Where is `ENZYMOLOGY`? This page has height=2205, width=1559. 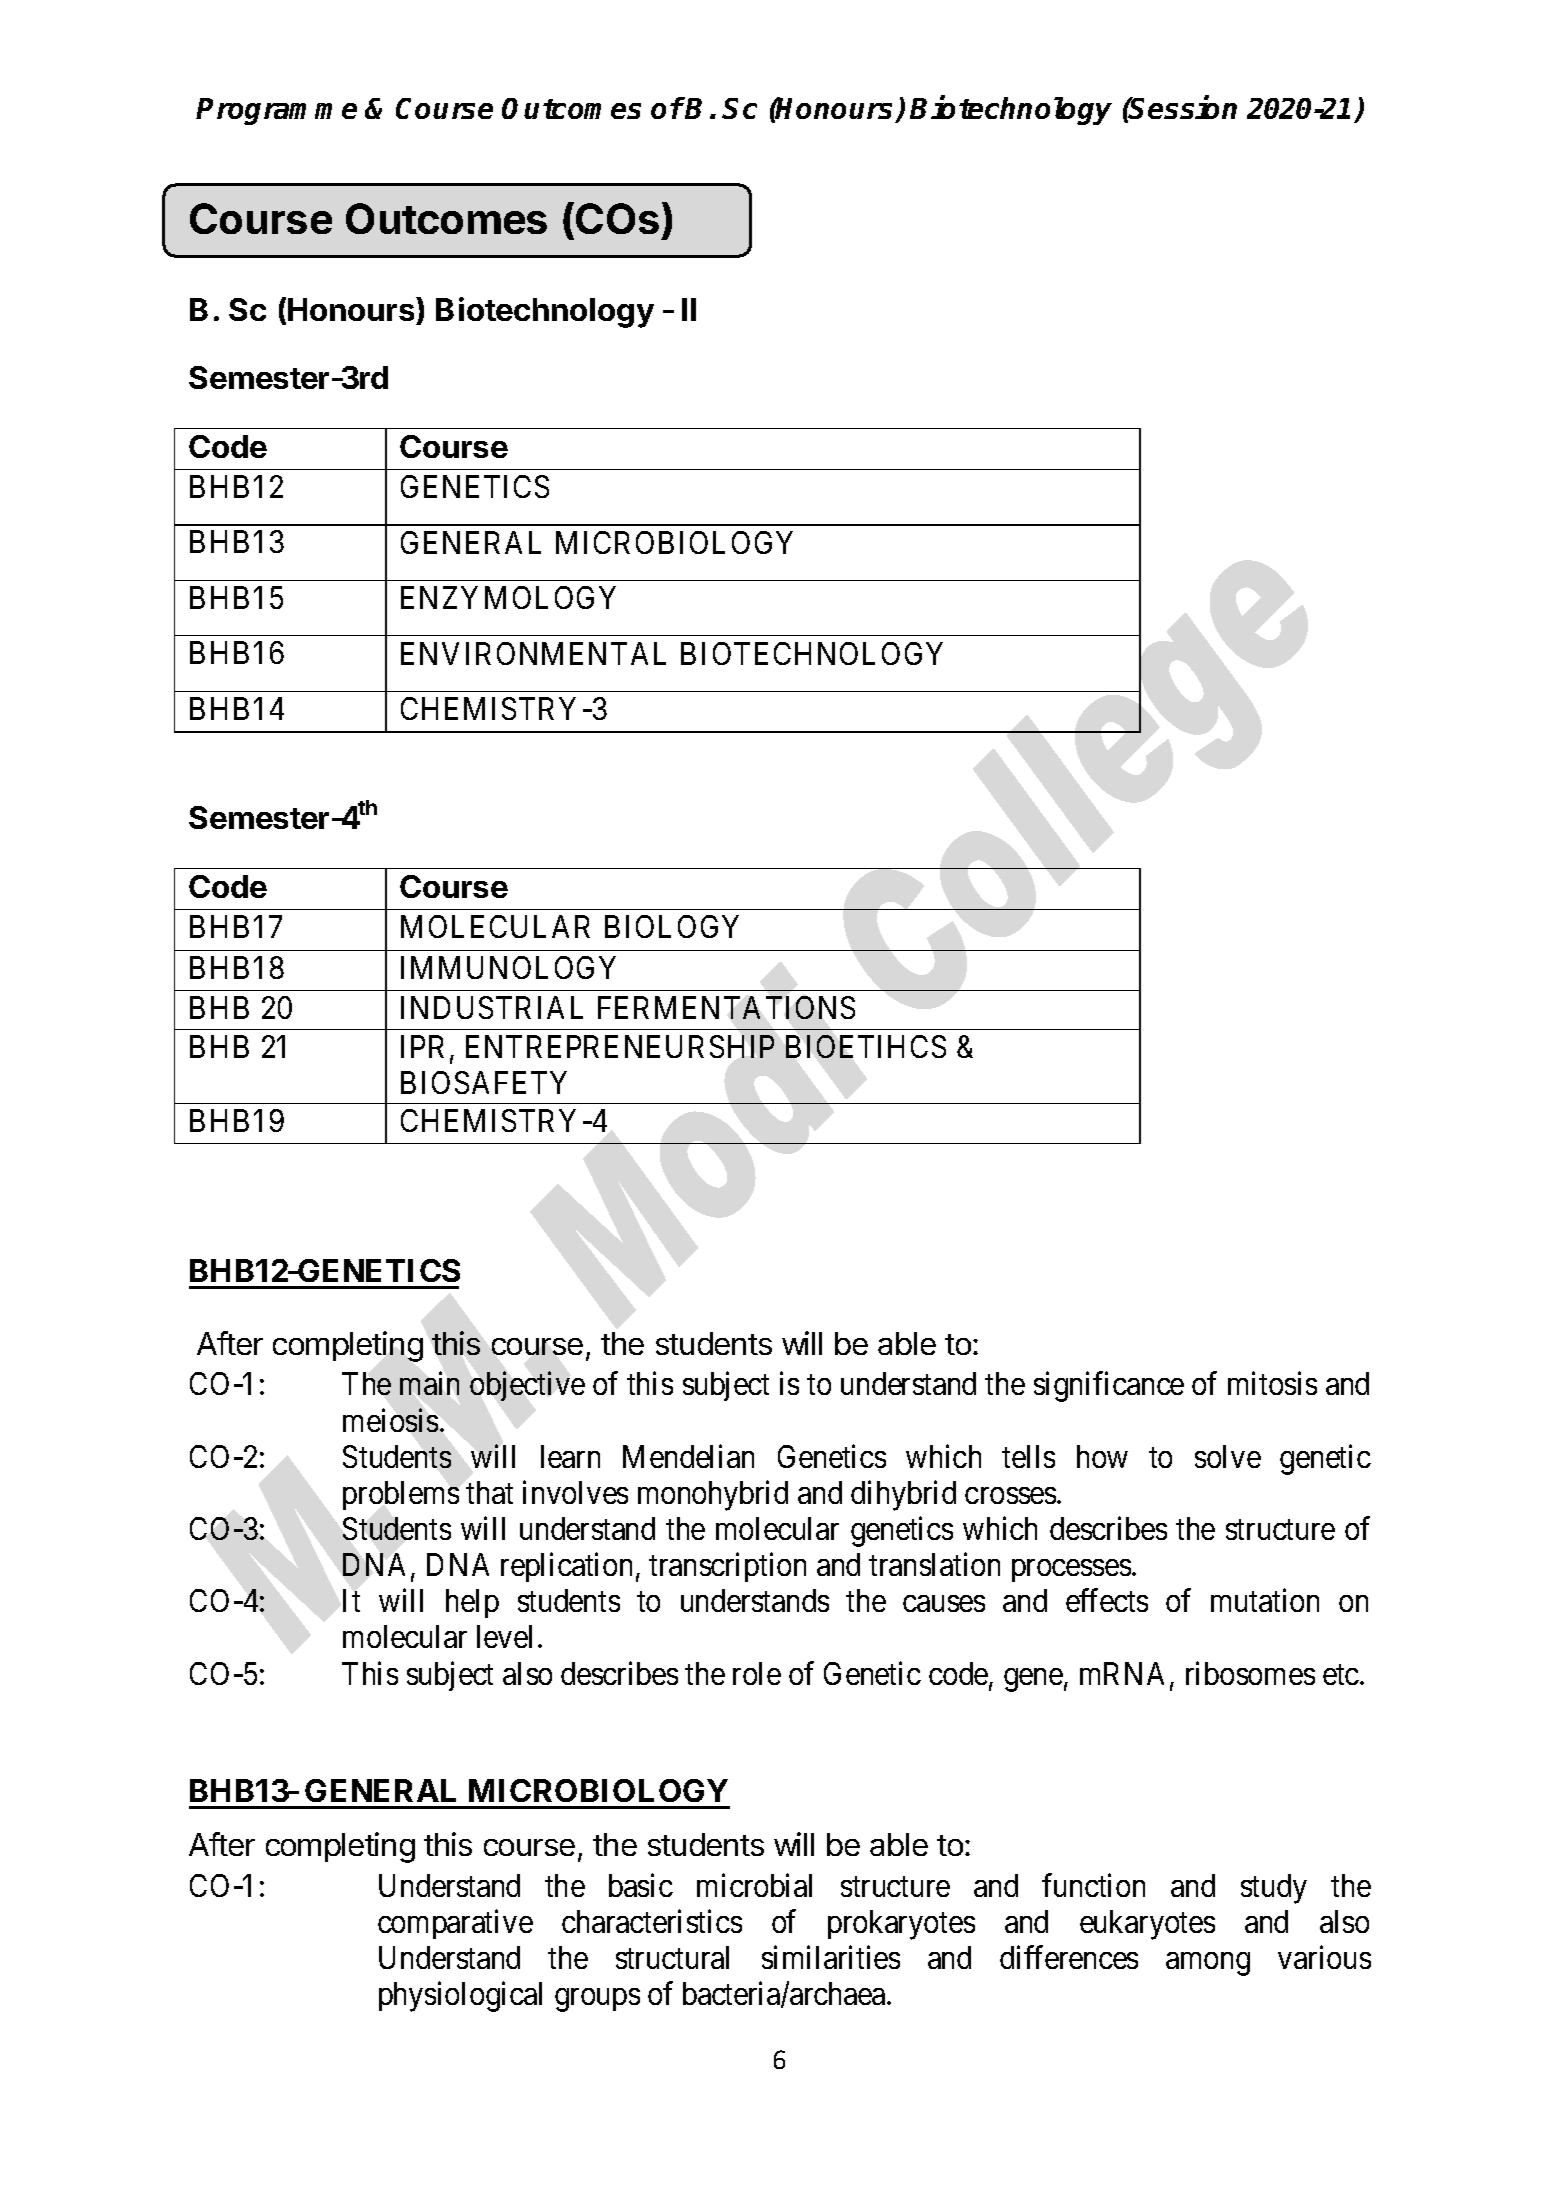
ENZYMOLOGY is located at coordinates (508, 597).
